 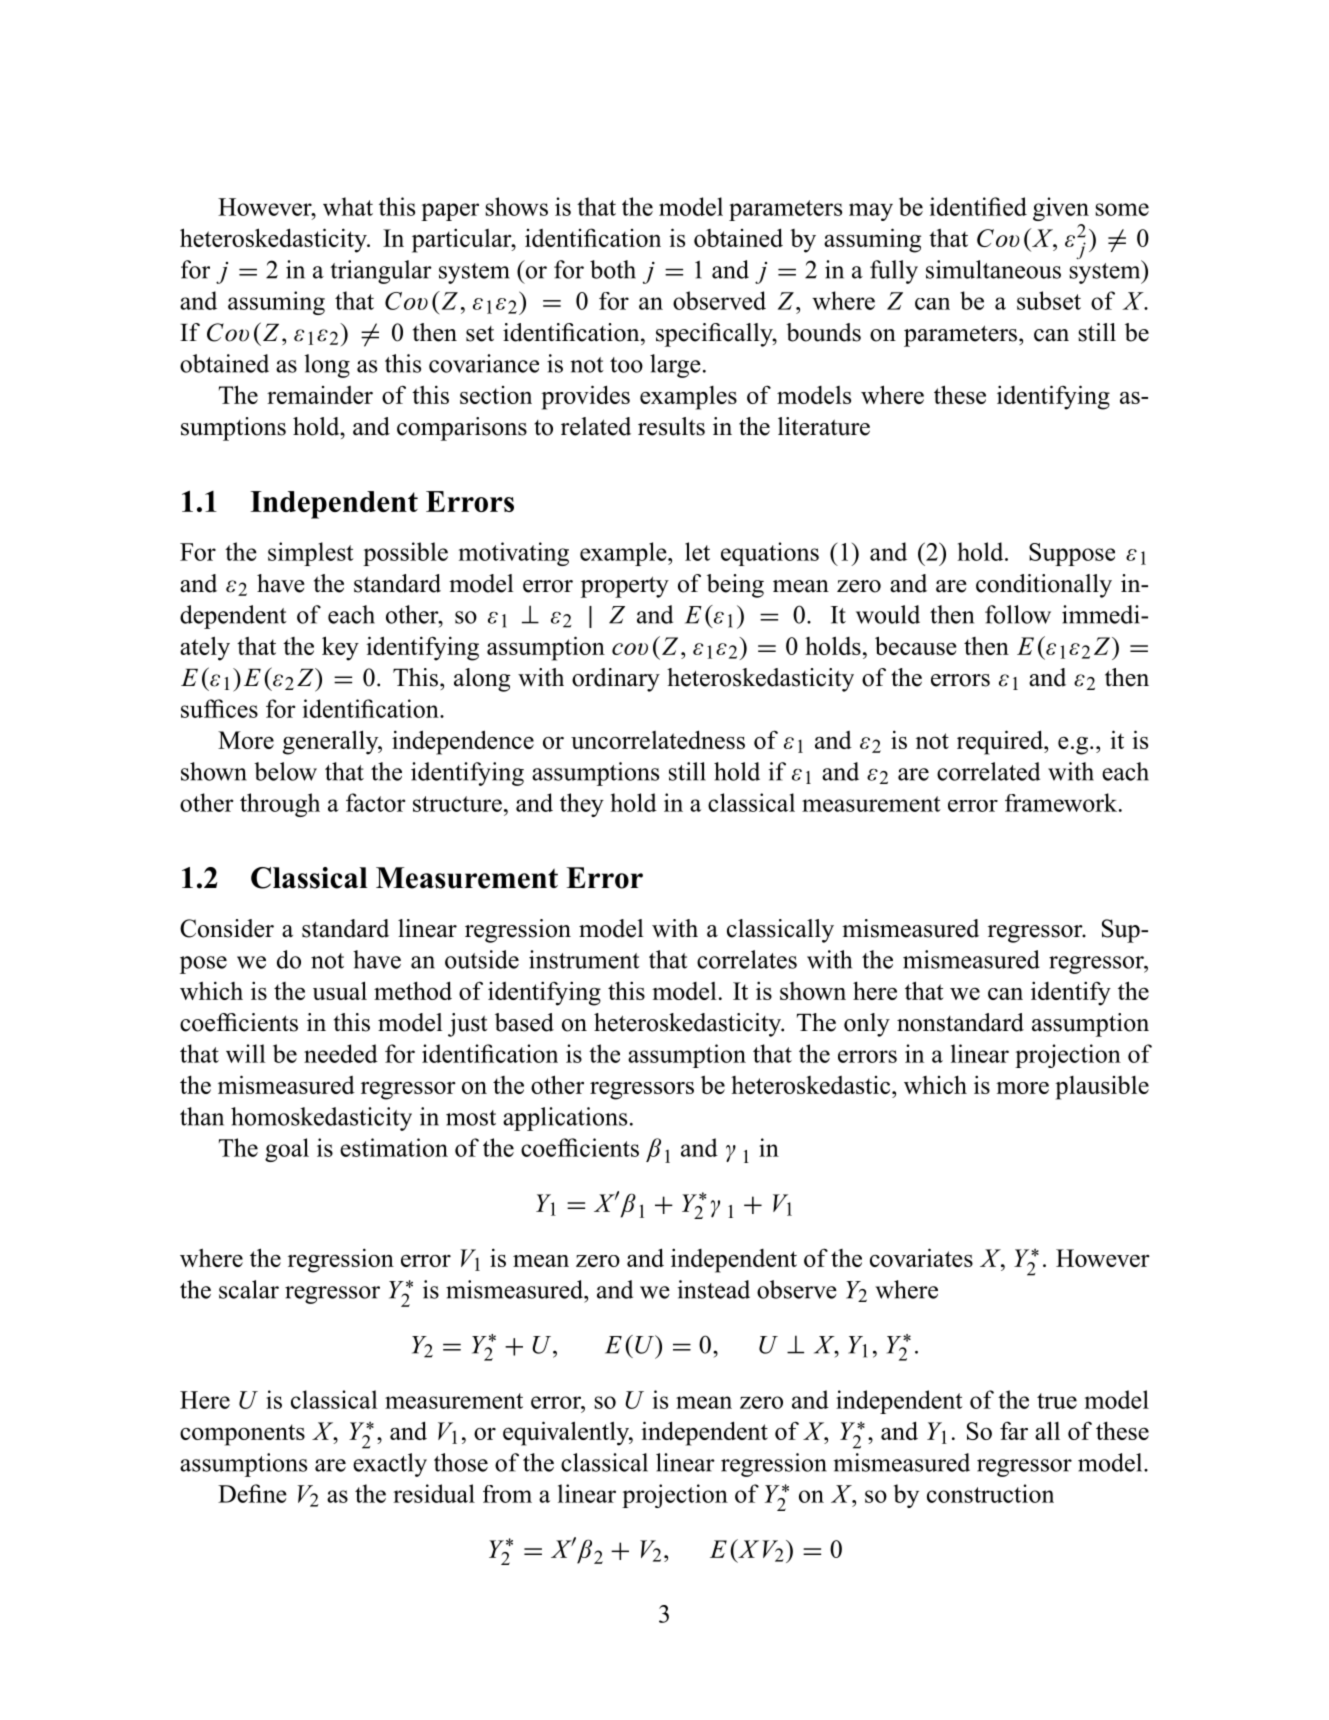 What do you see at coordinates (582, 805) in the screenshot?
I see `they` at bounding box center [582, 805].
